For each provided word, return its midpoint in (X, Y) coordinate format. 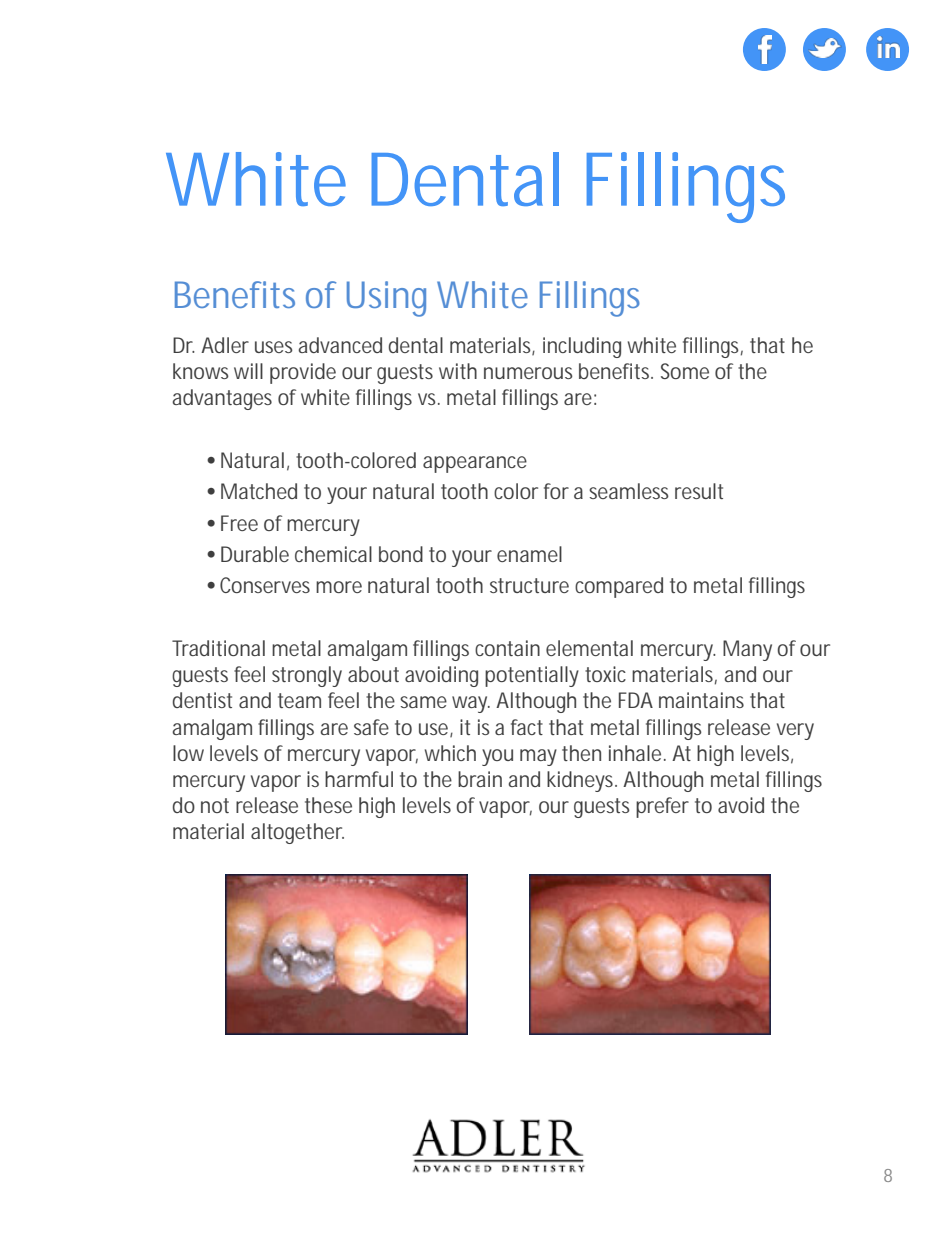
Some (685, 371)
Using (386, 299)
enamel (529, 554)
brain (480, 779)
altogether (297, 833)
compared (619, 587)
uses (274, 347)
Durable (255, 554)
